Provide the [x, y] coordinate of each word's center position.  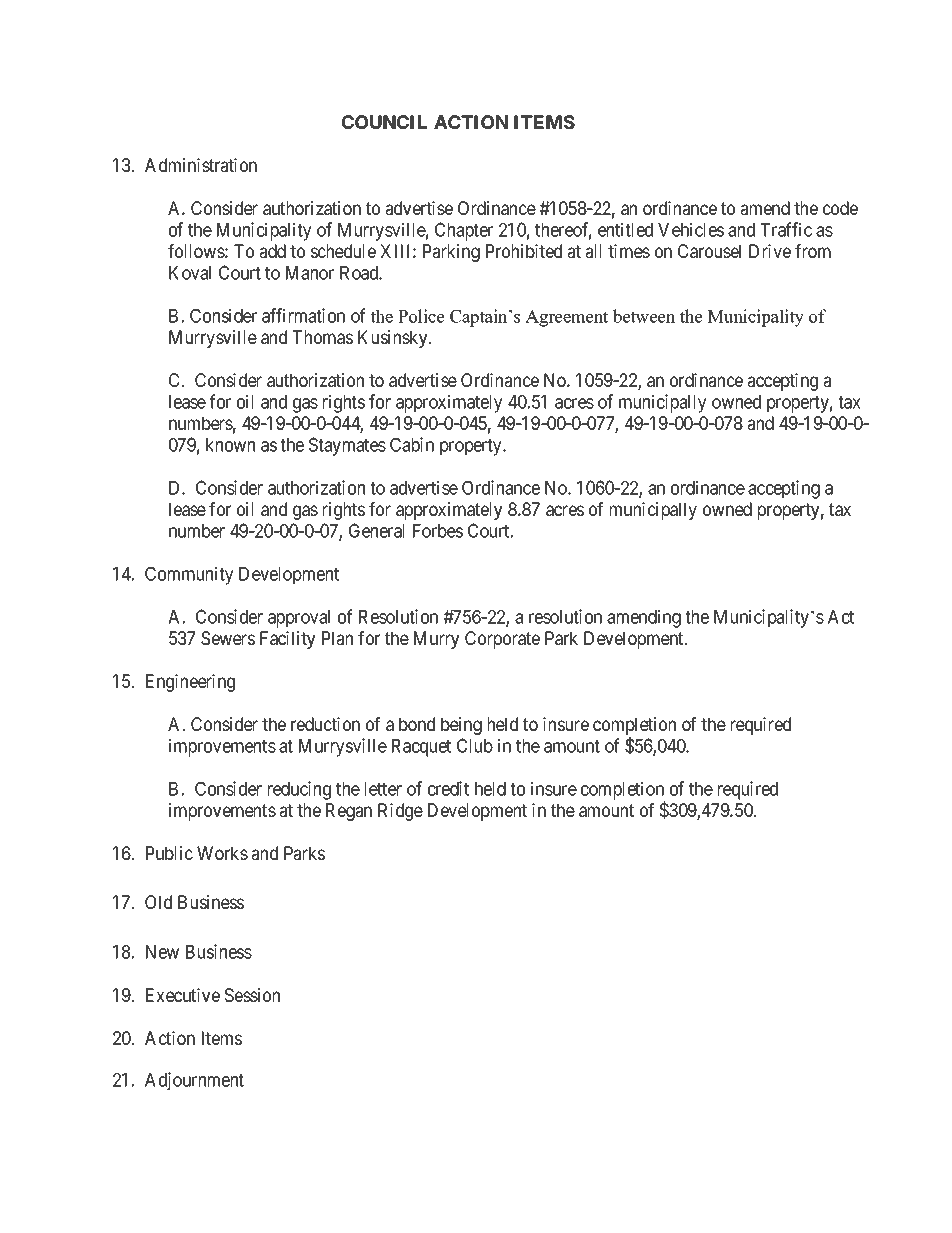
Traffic [786, 229]
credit [448, 788]
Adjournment [194, 1081]
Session [252, 995]
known [230, 445]
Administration [201, 165]
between [644, 316]
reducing [299, 790]
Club [475, 745]
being [461, 726]
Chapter [464, 231]
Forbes [438, 531]
